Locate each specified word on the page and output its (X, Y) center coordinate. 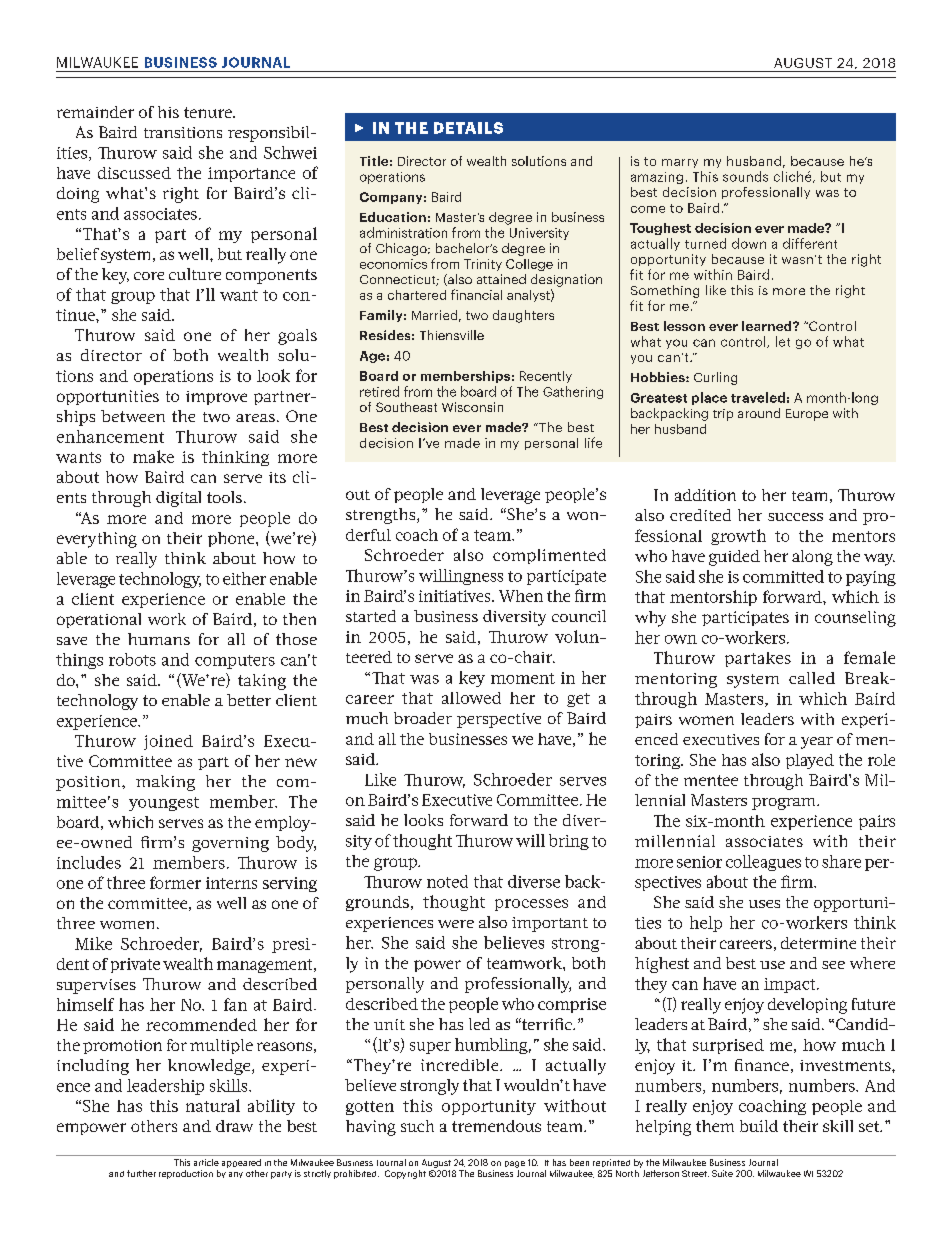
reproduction (186, 1174)
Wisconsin (472, 407)
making (165, 783)
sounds (745, 176)
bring (569, 842)
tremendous (496, 1126)
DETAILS (468, 128)
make (153, 456)
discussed (134, 173)
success (795, 517)
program (785, 804)
